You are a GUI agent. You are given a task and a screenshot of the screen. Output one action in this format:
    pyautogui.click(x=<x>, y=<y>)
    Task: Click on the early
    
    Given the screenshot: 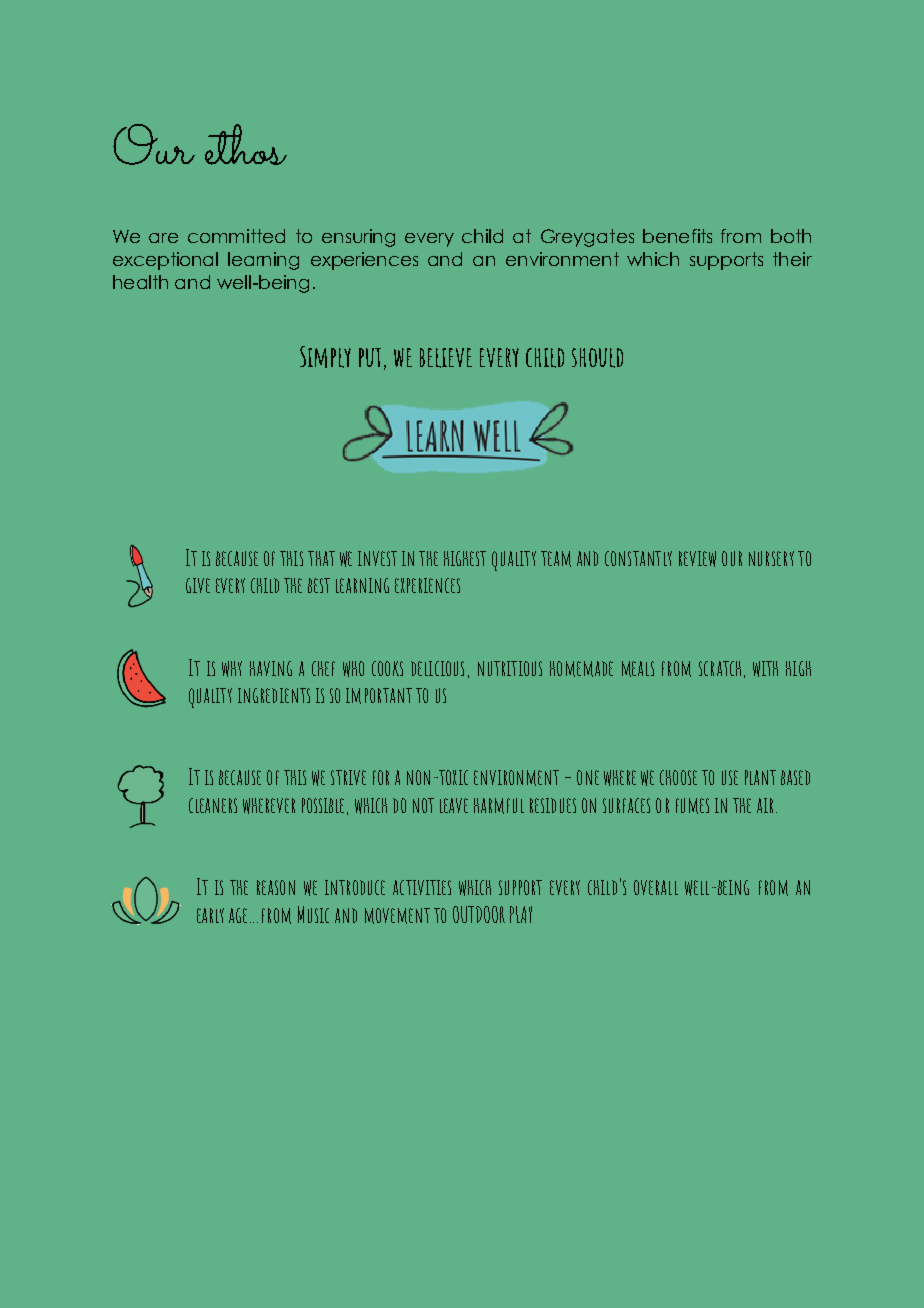 What is the action you would take?
    pyautogui.click(x=210, y=915)
